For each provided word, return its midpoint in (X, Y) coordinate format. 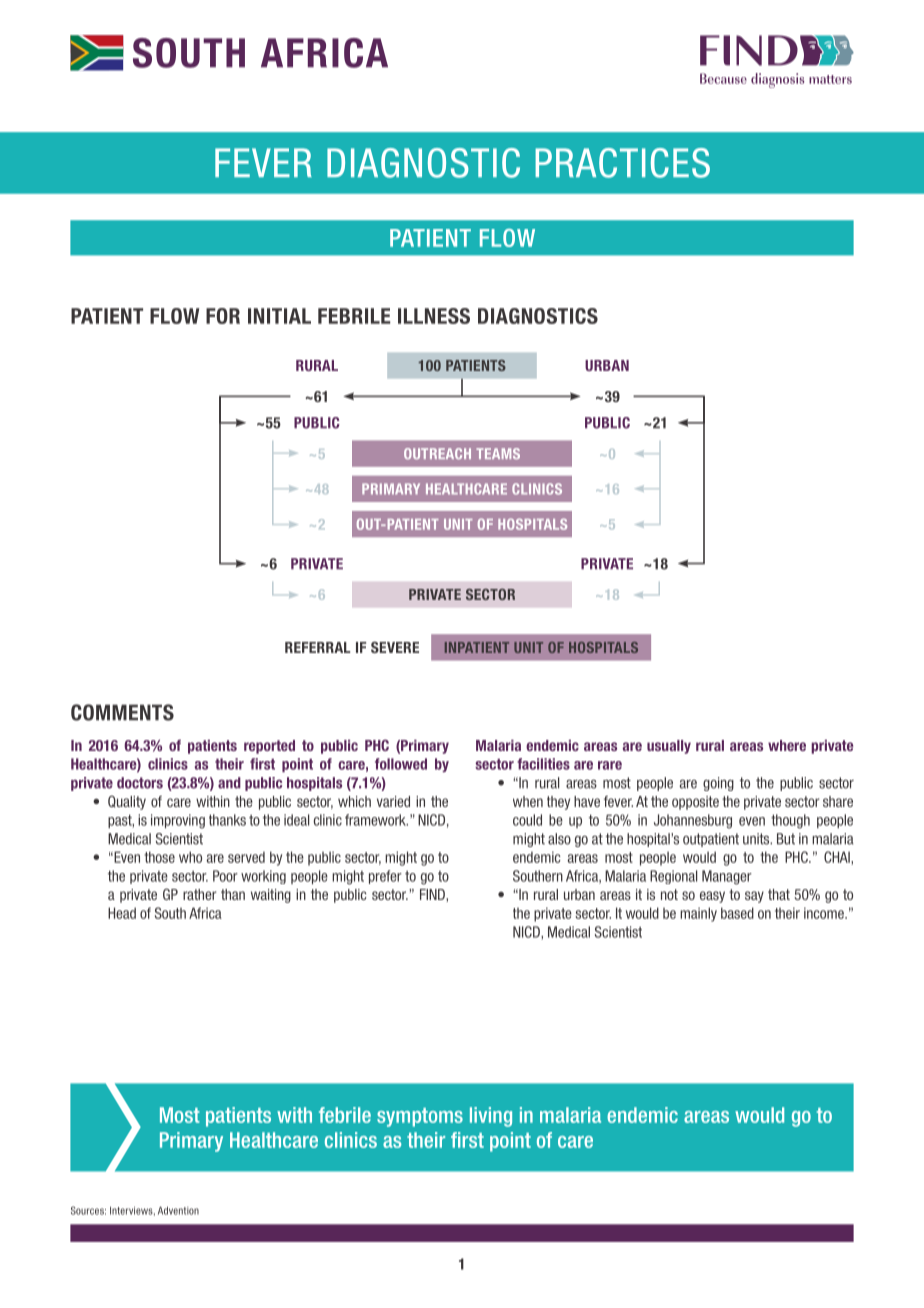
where (787, 745)
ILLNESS (434, 316)
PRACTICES (622, 163)
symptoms (420, 1117)
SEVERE (395, 647)
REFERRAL (317, 647)
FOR (223, 316)
